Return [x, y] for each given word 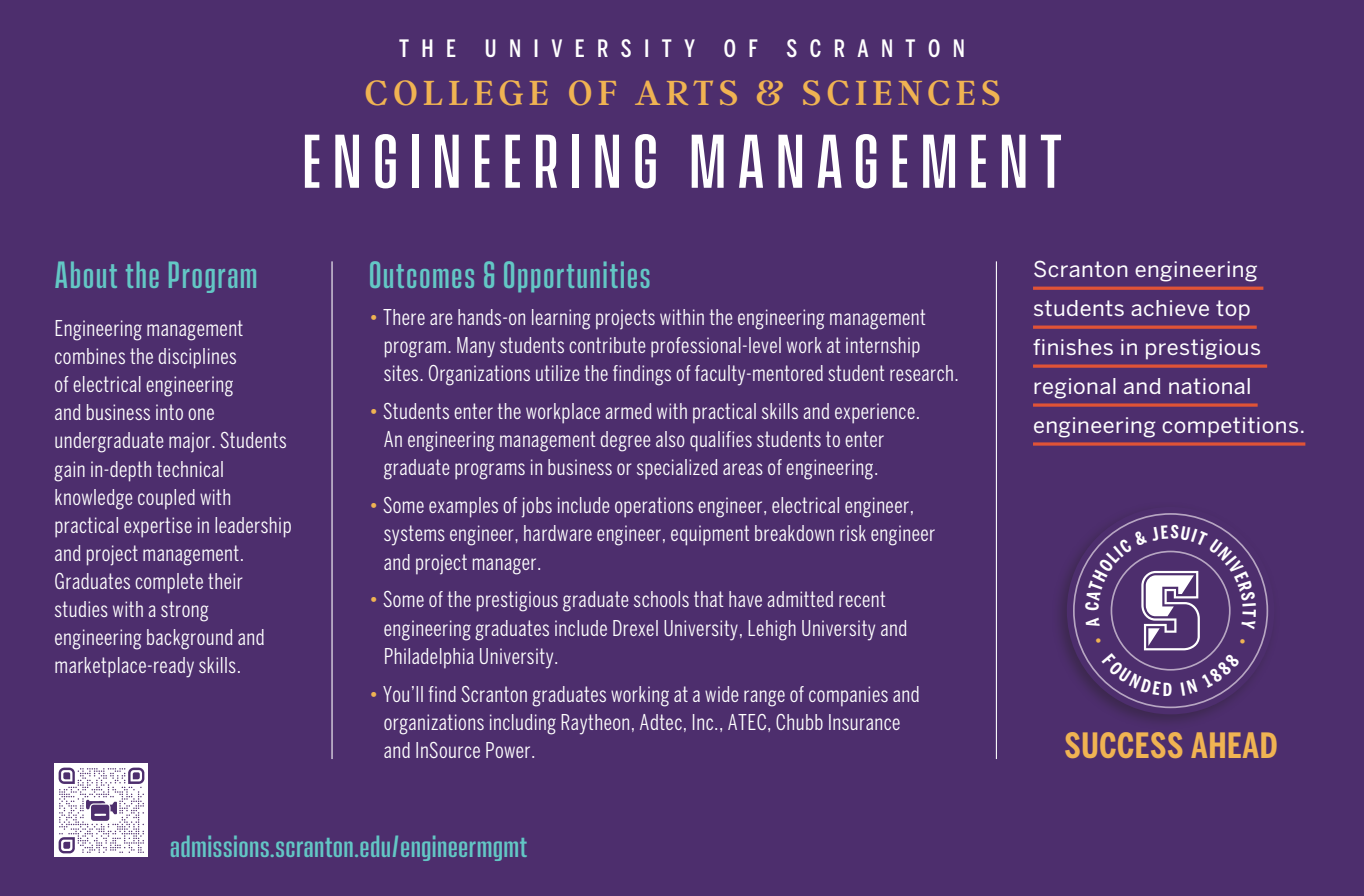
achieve [1170, 308]
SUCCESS [1123, 745]
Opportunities [576, 276]
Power [509, 750]
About [86, 274]
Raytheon [595, 724]
